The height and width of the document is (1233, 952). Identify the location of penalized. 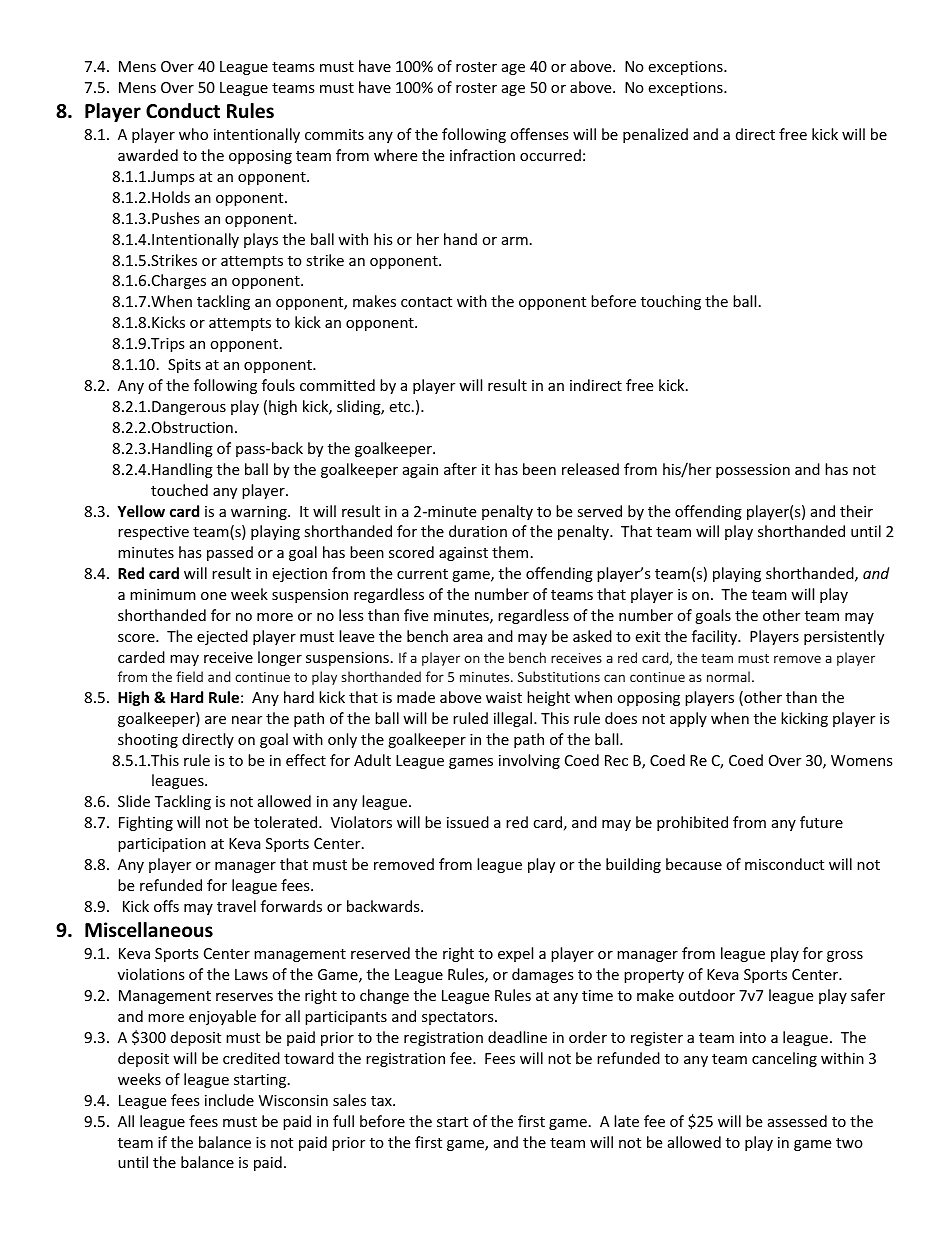
(655, 135).
